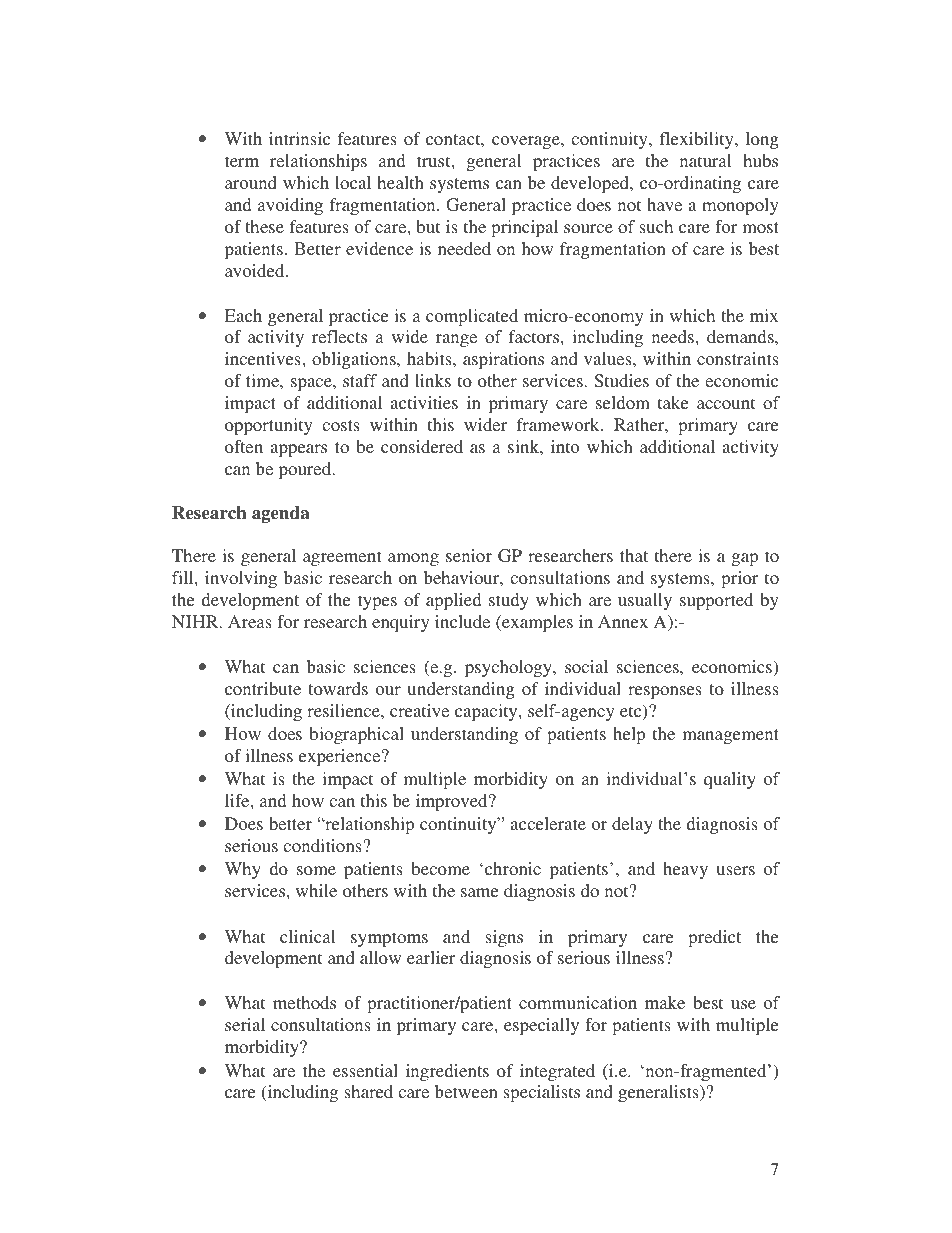 The height and width of the screenshot is (1233, 952). I want to click on Areas, so click(250, 621).
